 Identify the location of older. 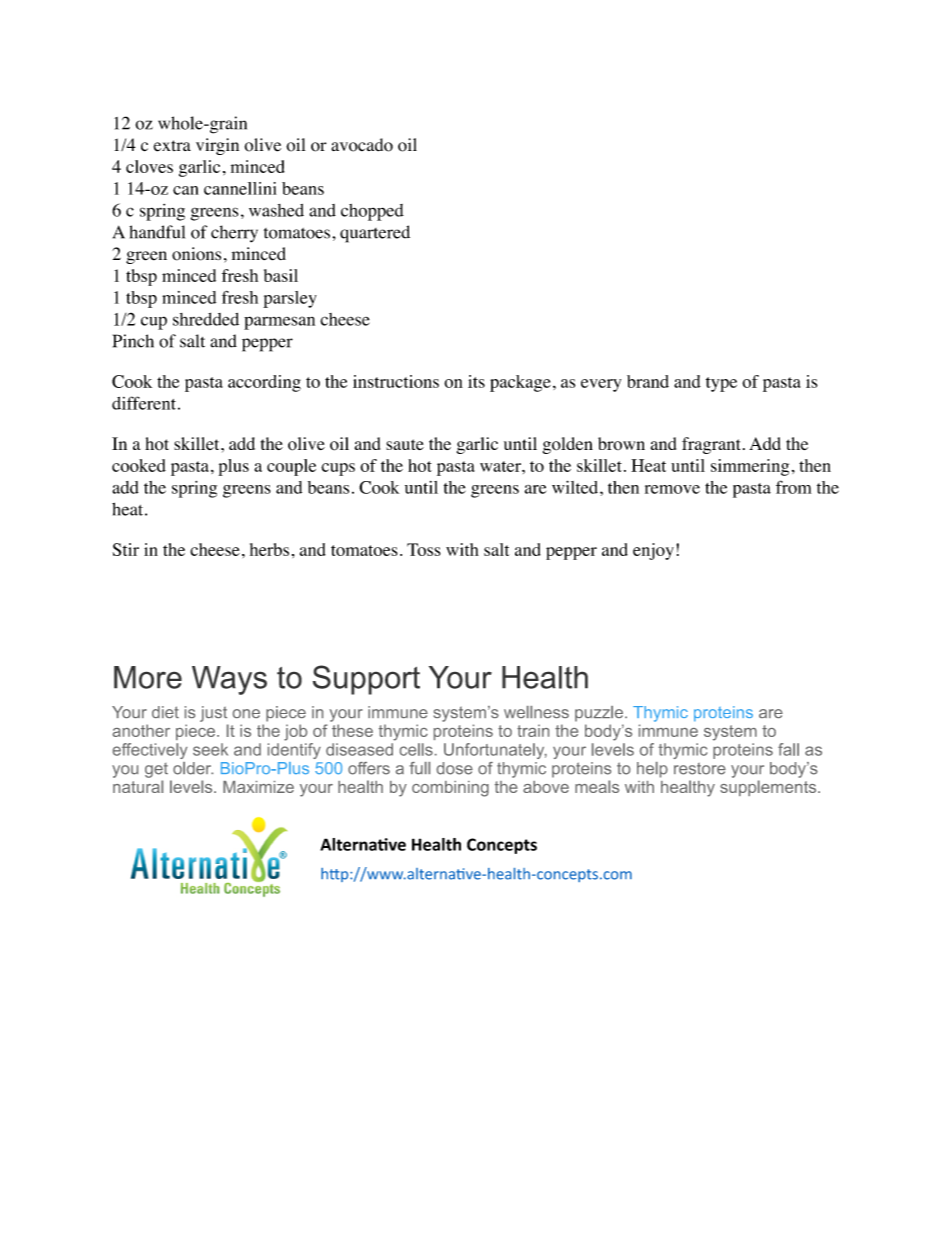
(193, 768).
